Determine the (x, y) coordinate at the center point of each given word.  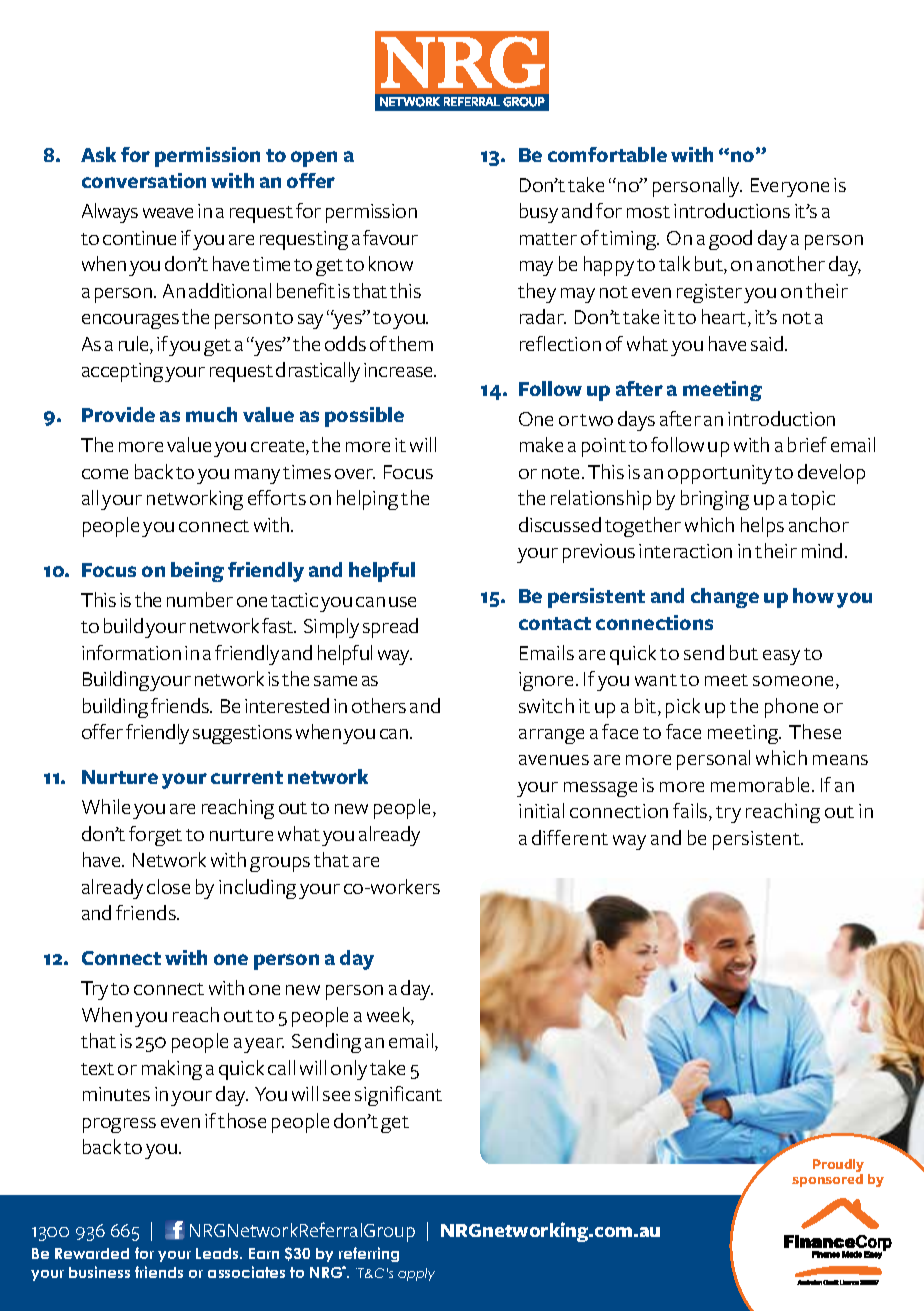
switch (546, 705)
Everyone (790, 187)
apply (416, 1274)
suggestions (242, 734)
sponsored (827, 1179)
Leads (219, 1253)
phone (791, 708)
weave (168, 213)
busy (539, 213)
